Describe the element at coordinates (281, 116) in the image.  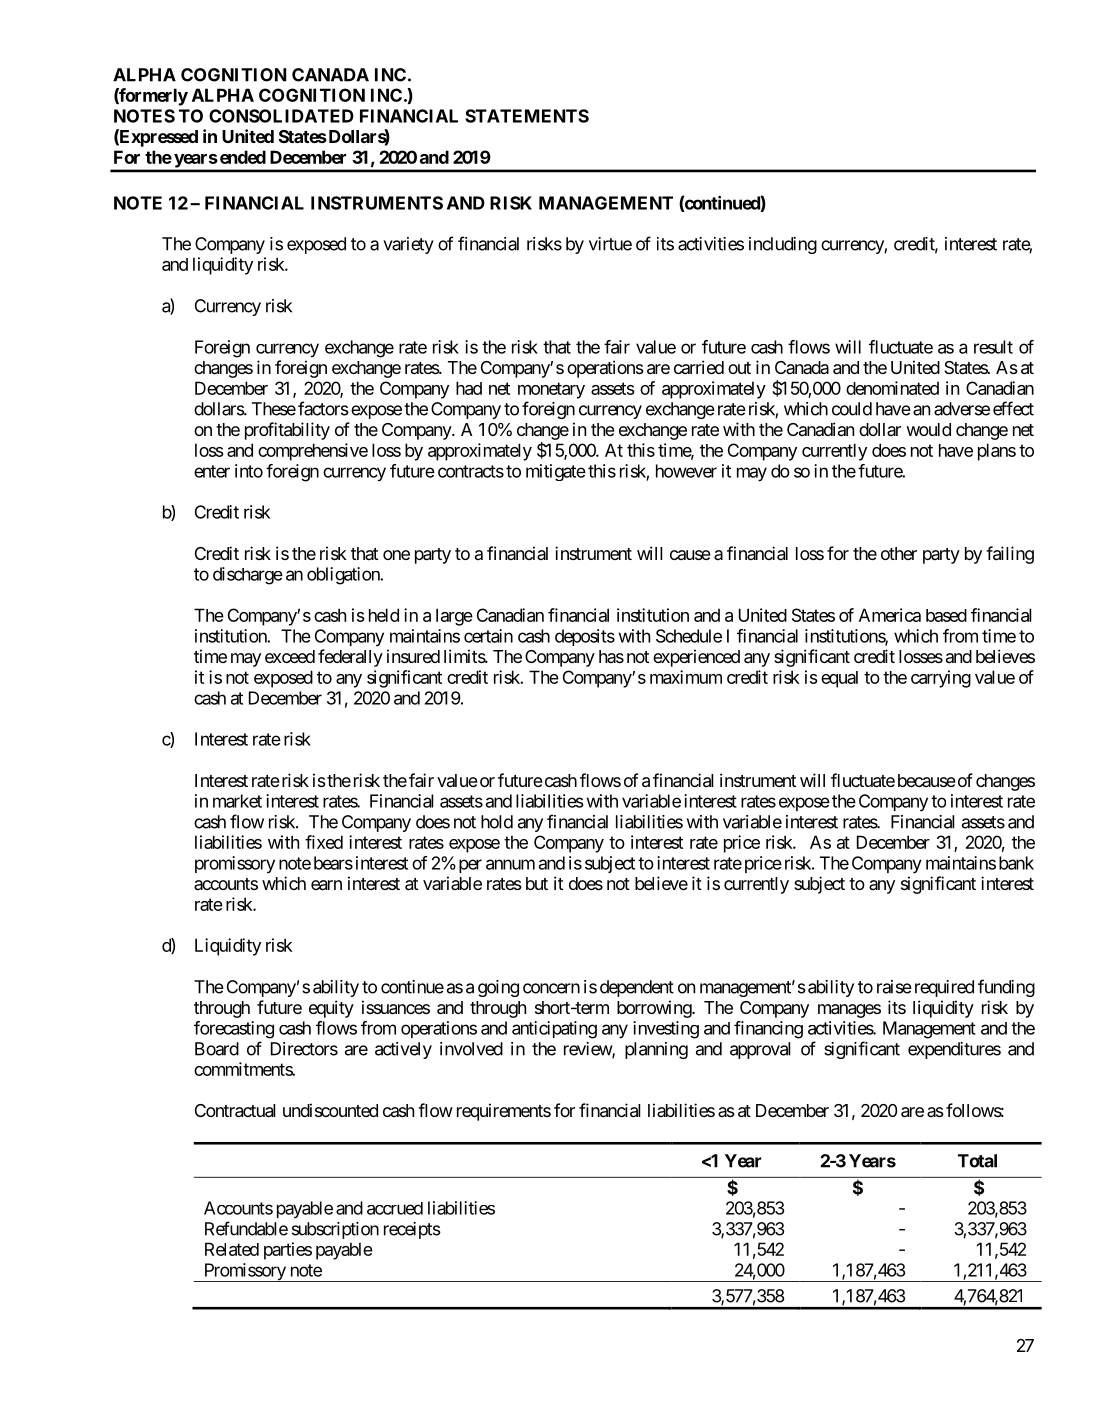
I see `CONSOLIDATED` at that location.
